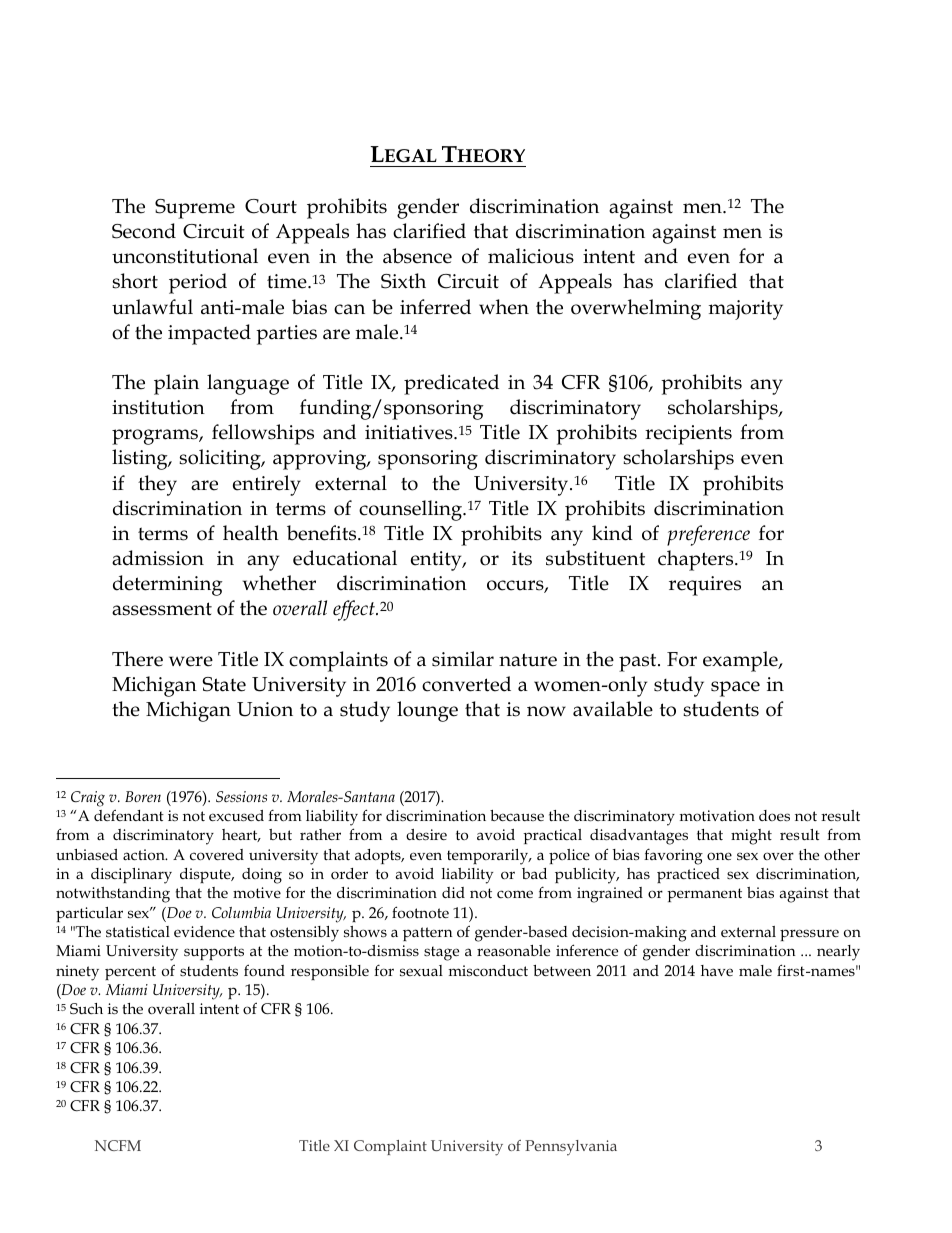 Image resolution: width=952 pixels, height=1233 pixels. Describe the element at coordinates (746, 310) in the screenshot. I see `majority` at that location.
